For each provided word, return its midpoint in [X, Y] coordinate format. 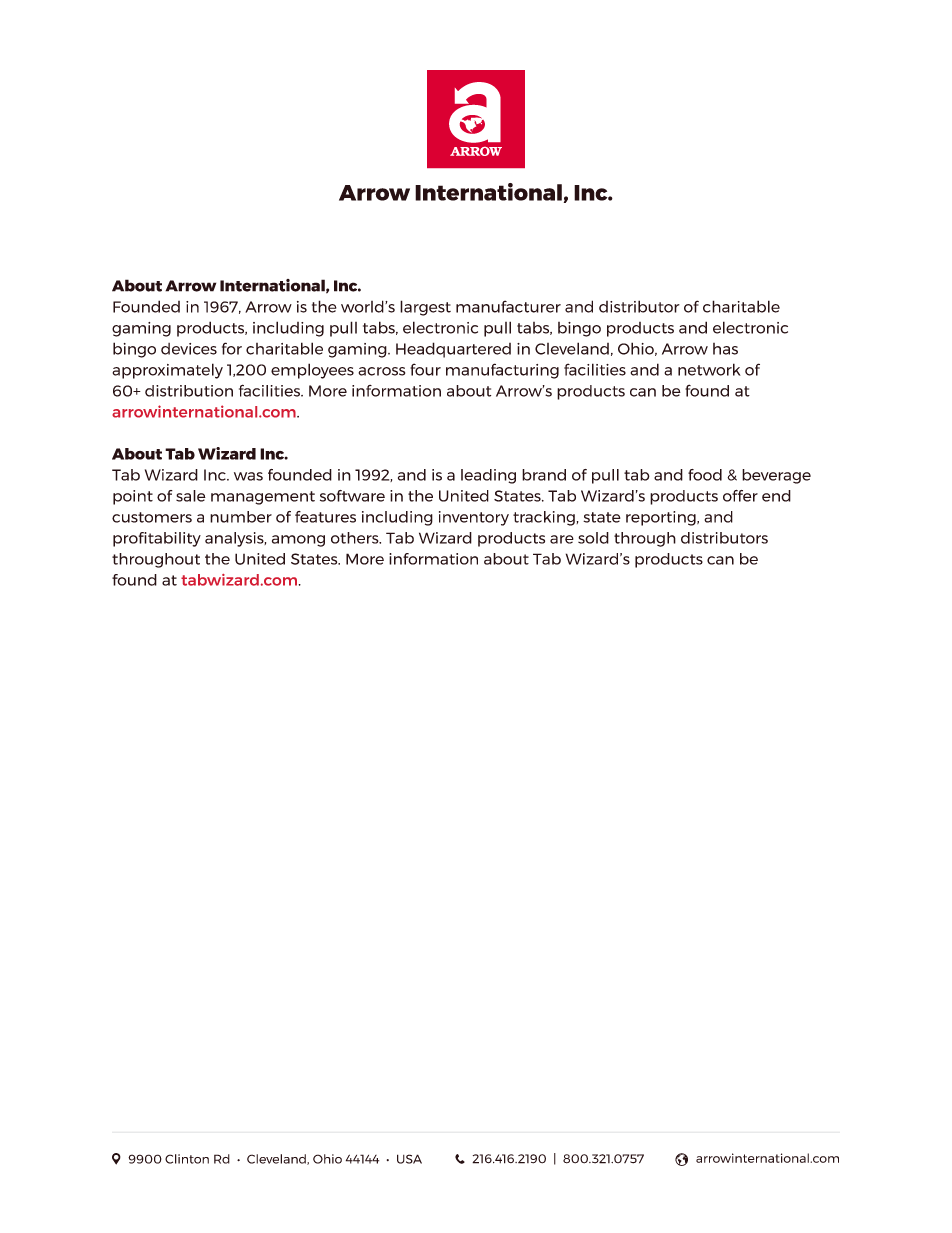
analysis [235, 539]
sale [191, 496]
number [241, 517]
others [356, 538]
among [298, 541]
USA [409, 1159]
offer [740, 496]
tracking [544, 518]
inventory [474, 518]
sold [593, 538]
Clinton [187, 1159]
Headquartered [453, 350]
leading [488, 476]
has [725, 349]
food [705, 475]
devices [189, 349]
